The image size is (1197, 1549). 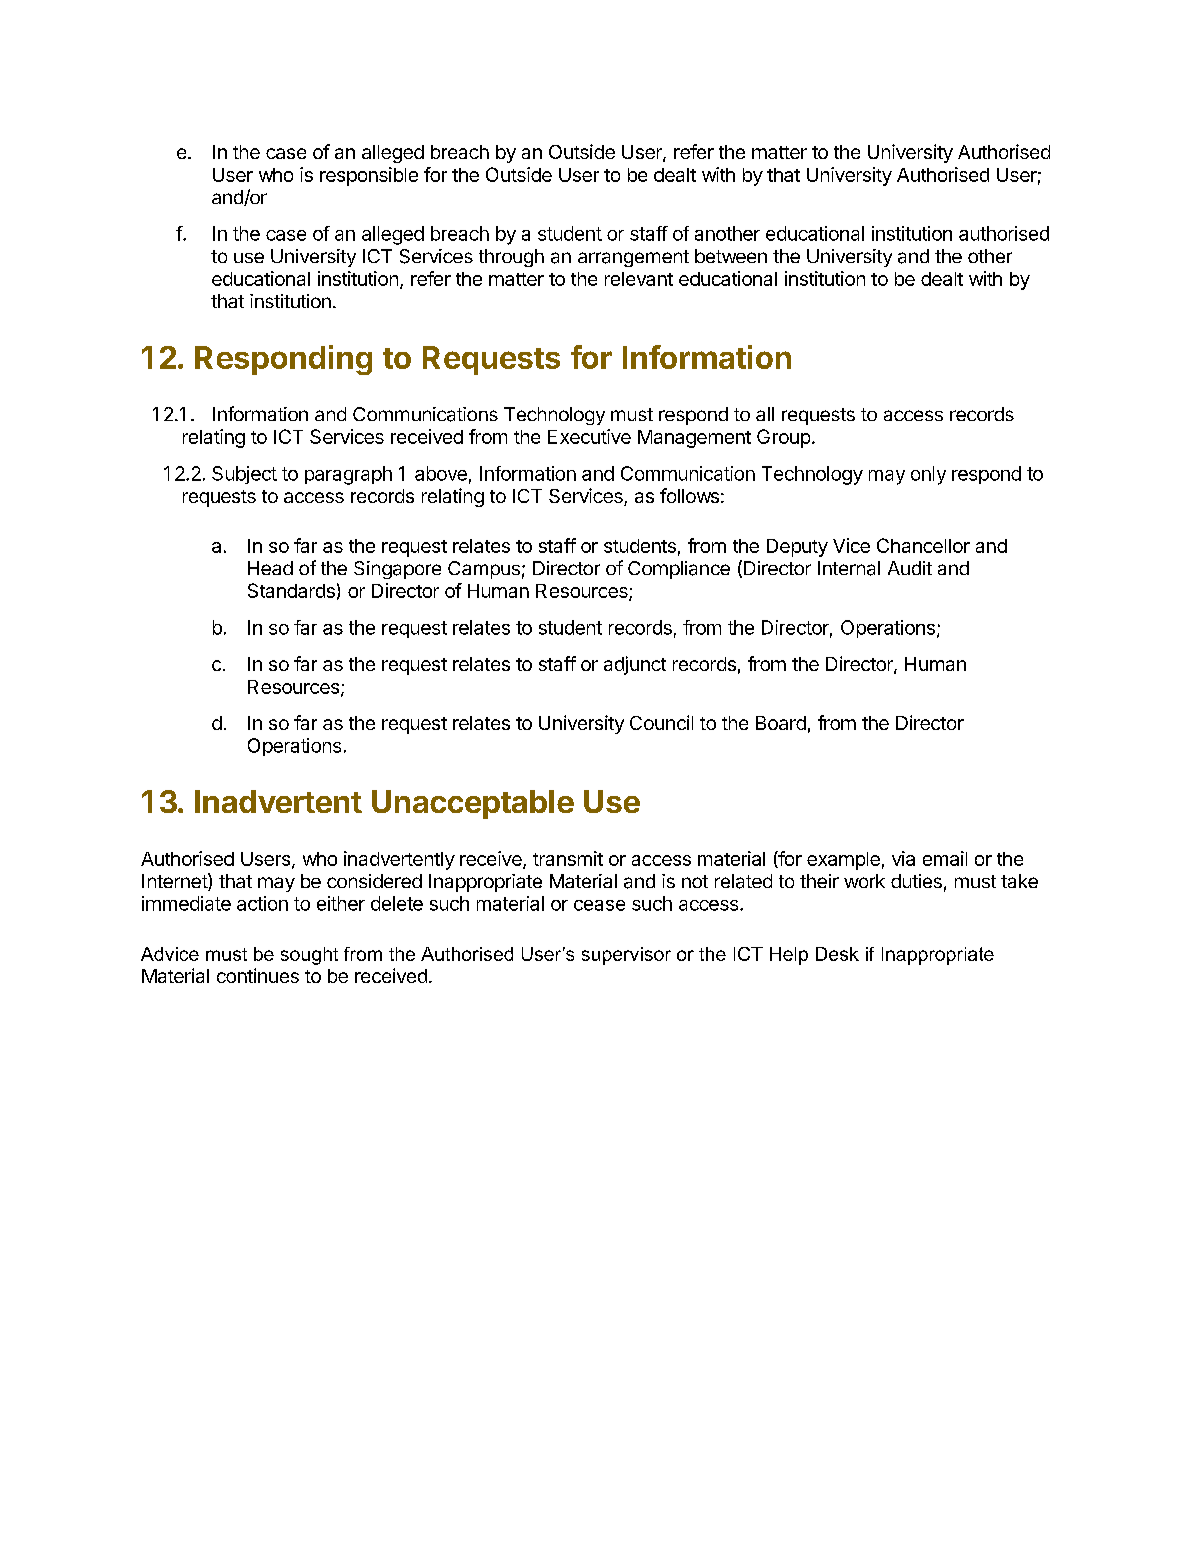 I want to click on Head, so click(x=270, y=568).
